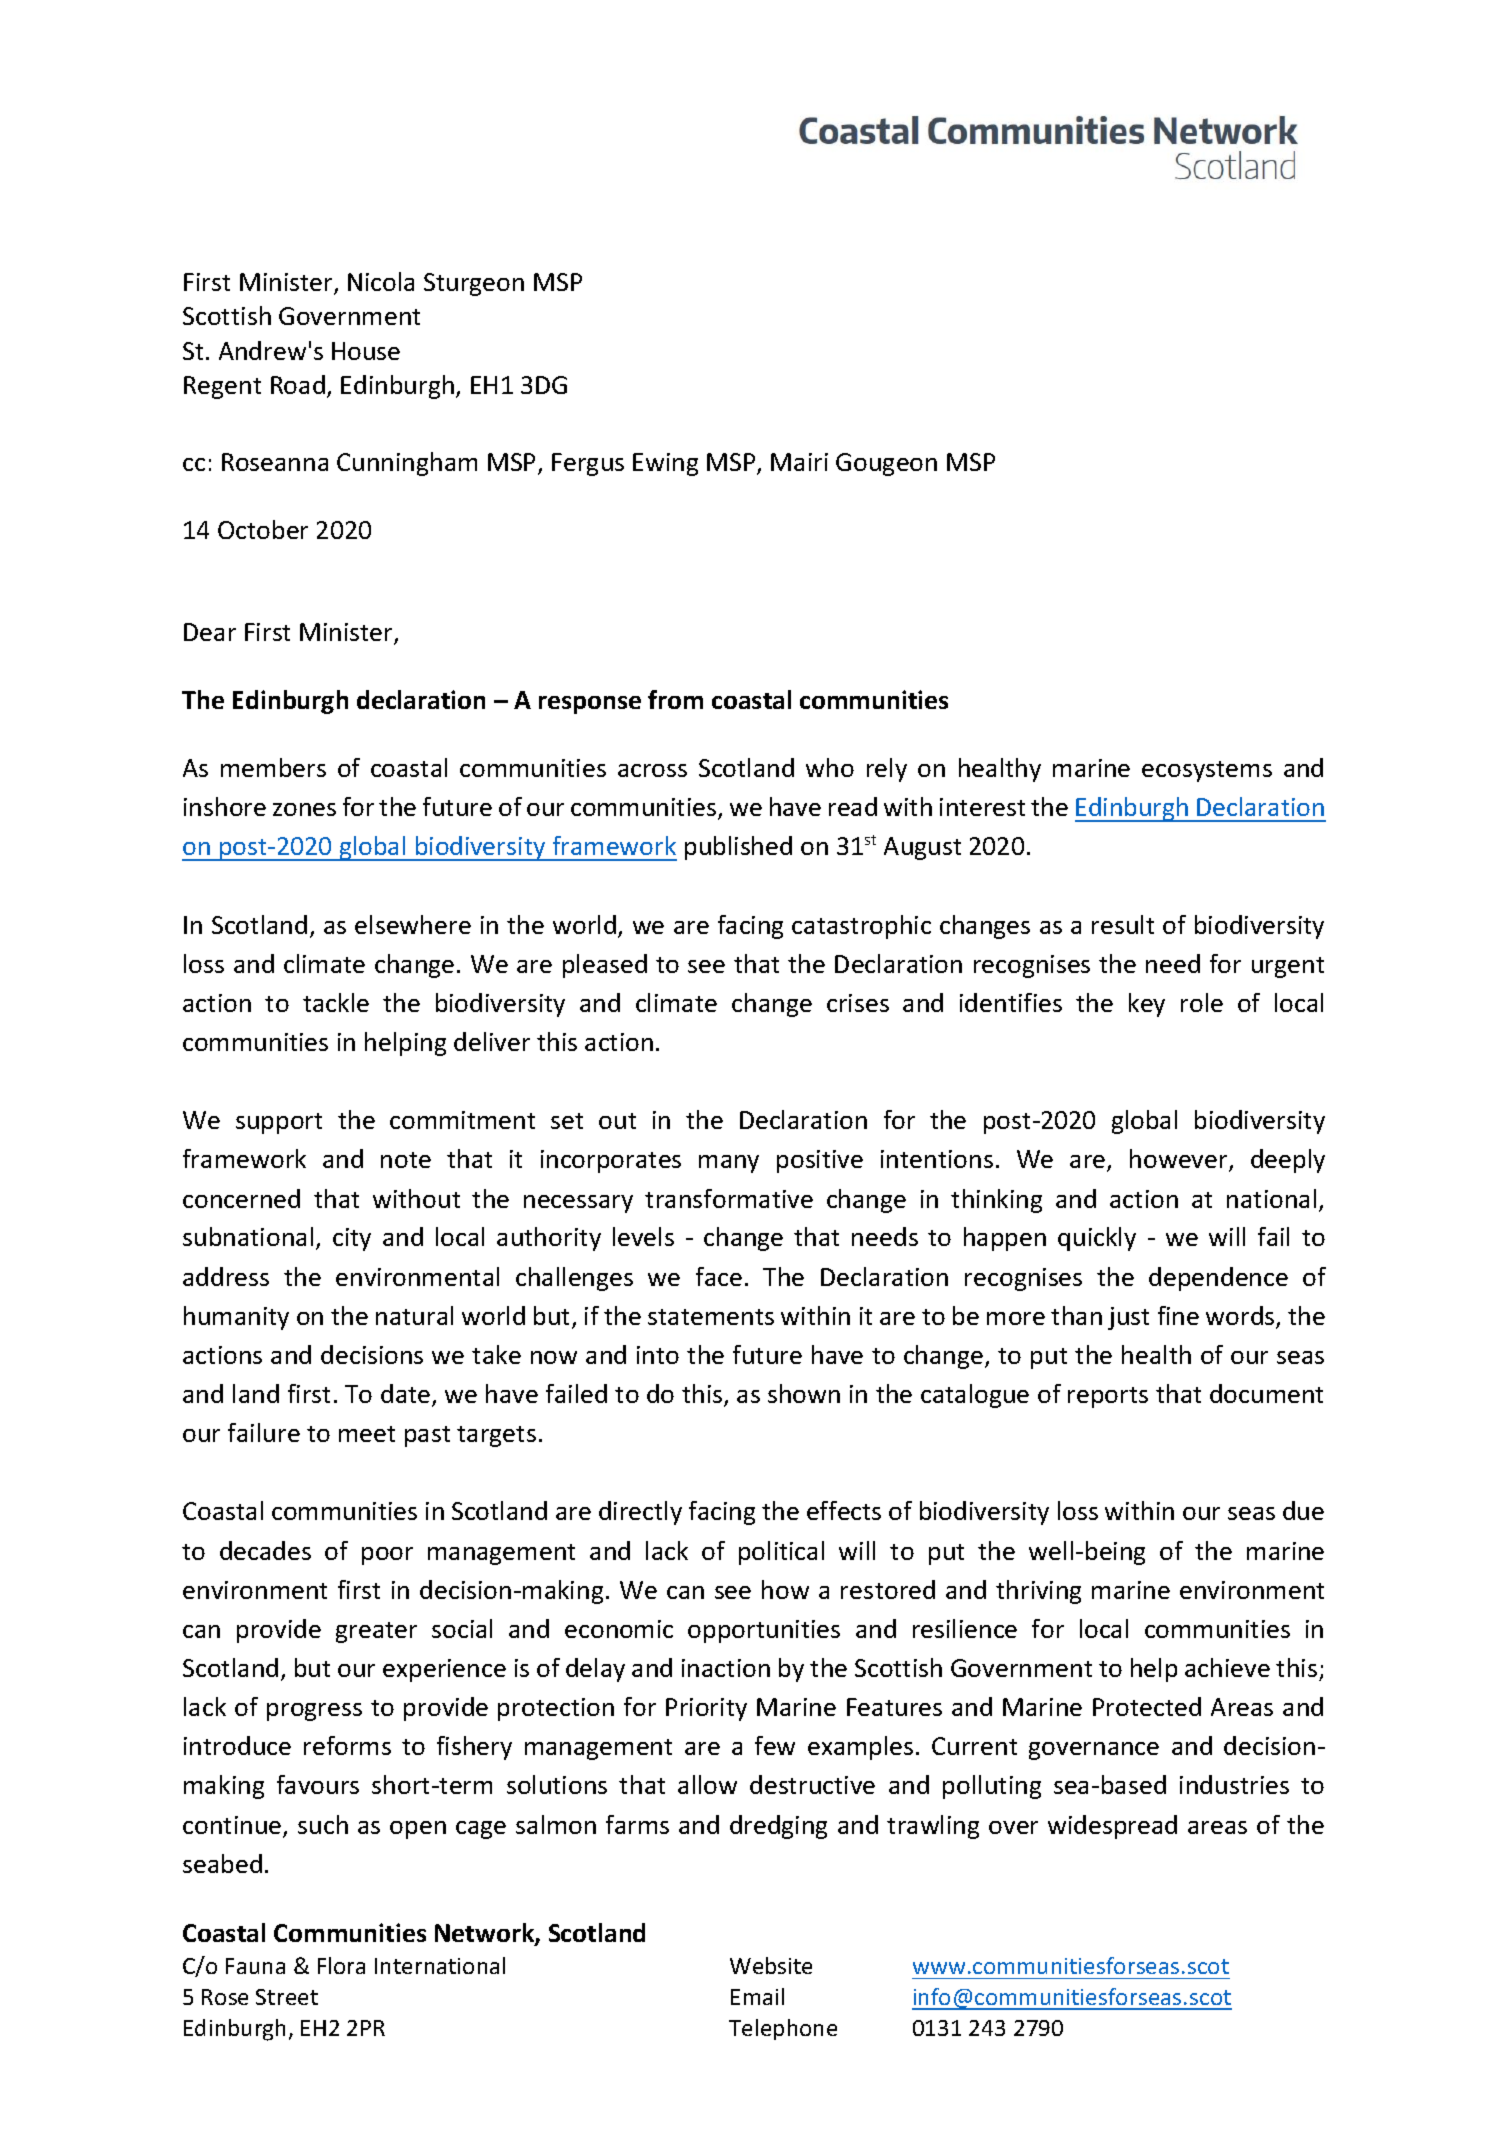 Image resolution: width=1508 pixels, height=2133 pixels. What do you see at coordinates (665, 464) in the screenshot?
I see `Ewing` at bounding box center [665, 464].
